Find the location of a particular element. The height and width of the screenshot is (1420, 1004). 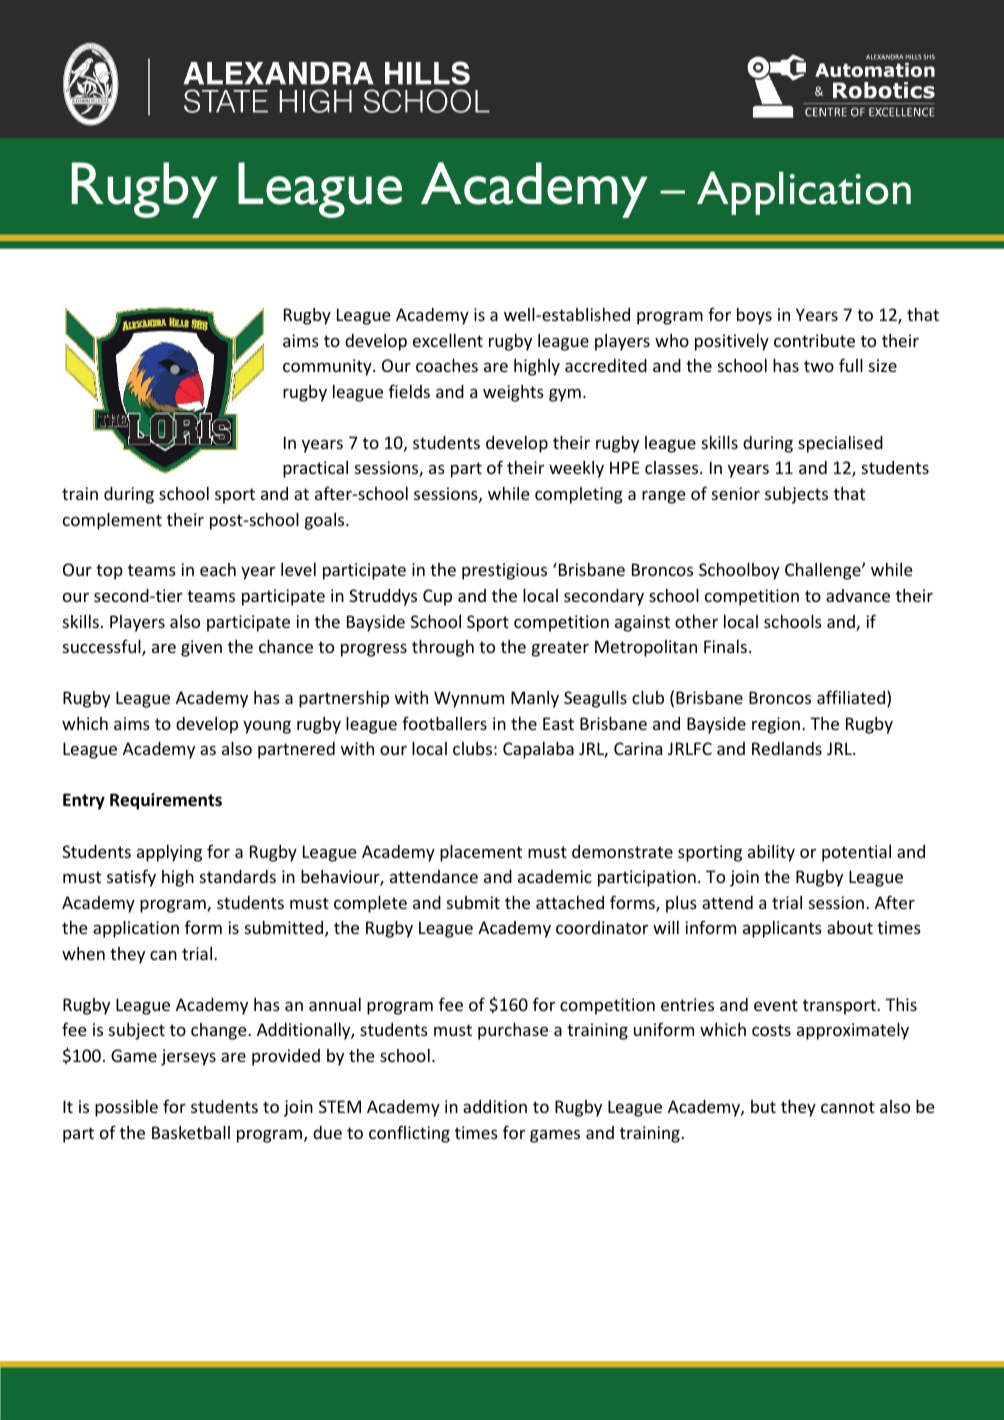

cannot is located at coordinates (848, 1107).
